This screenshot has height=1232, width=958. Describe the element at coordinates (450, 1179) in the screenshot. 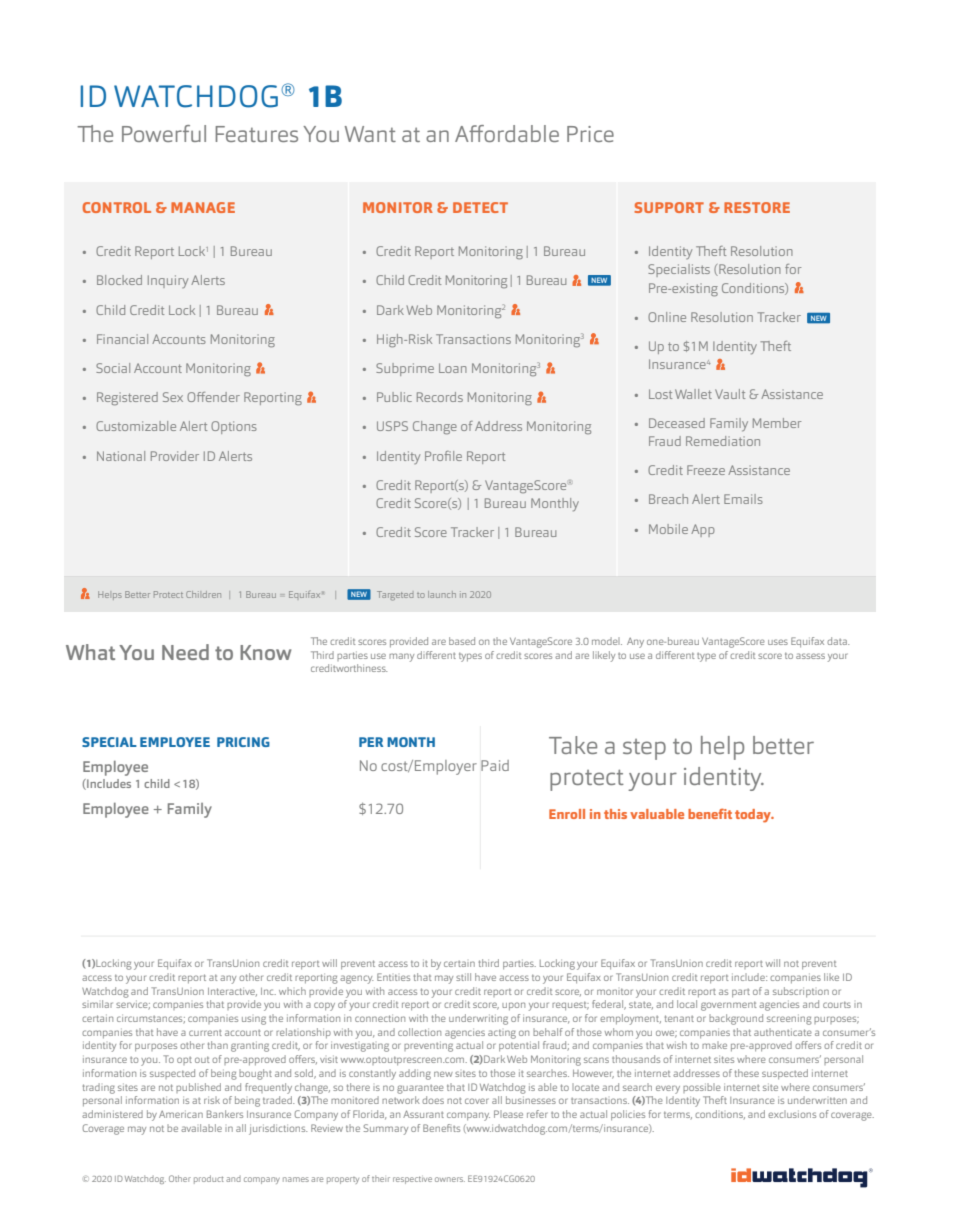

I see `owners` at that location.
